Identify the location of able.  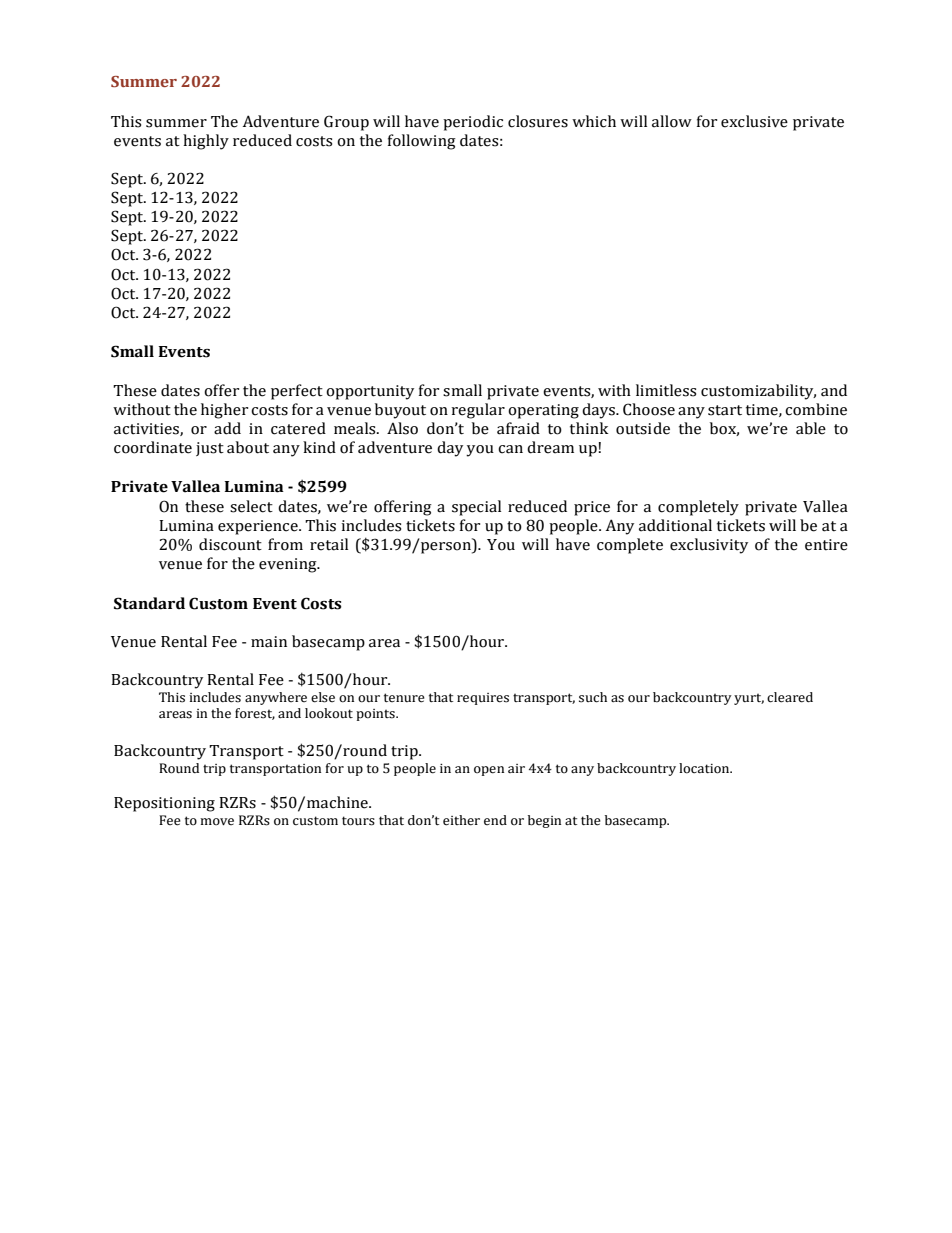
(811, 428).
